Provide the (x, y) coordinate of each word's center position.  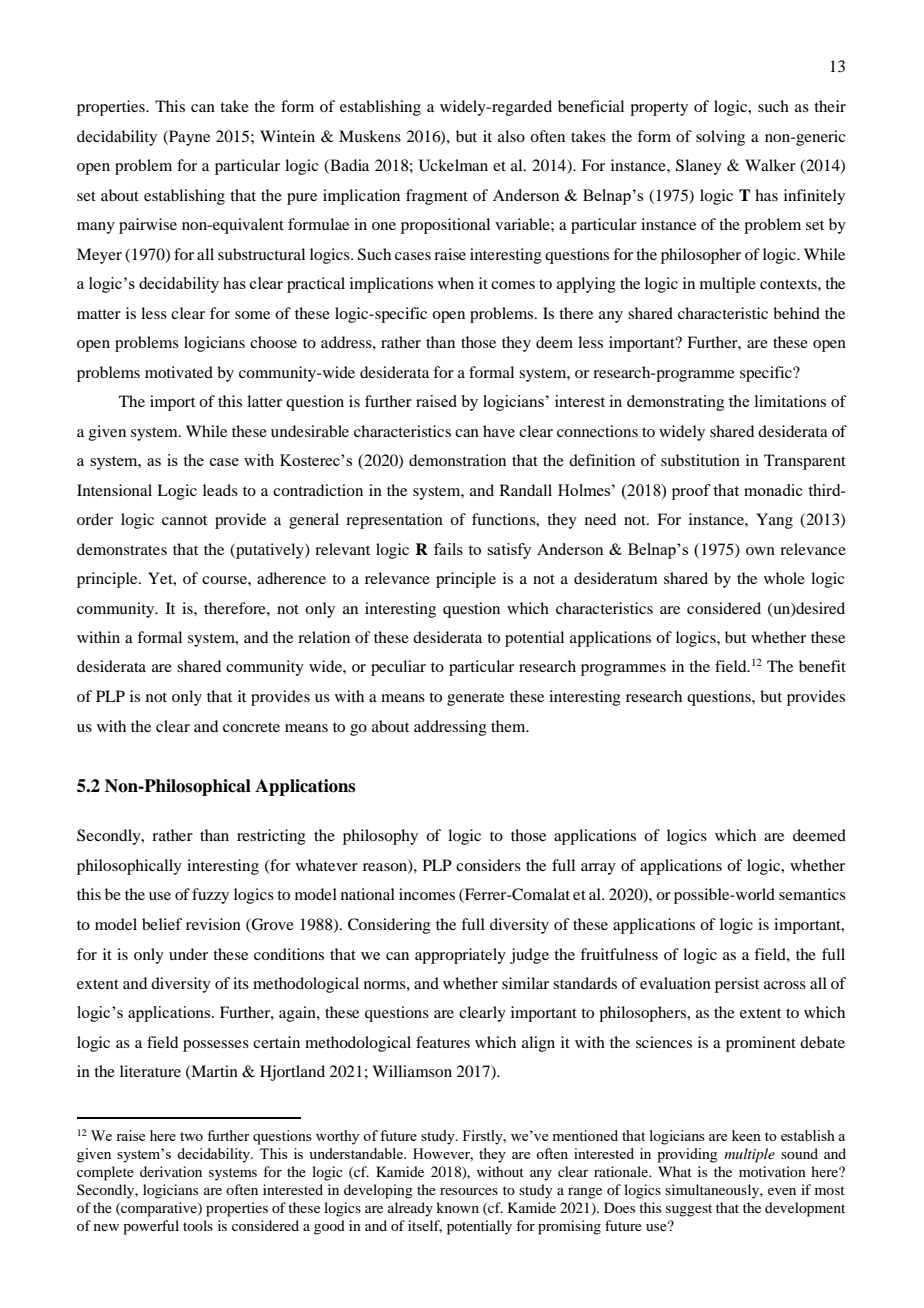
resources (469, 1191)
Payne (188, 138)
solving (720, 138)
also (511, 136)
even (782, 1191)
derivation (171, 1171)
